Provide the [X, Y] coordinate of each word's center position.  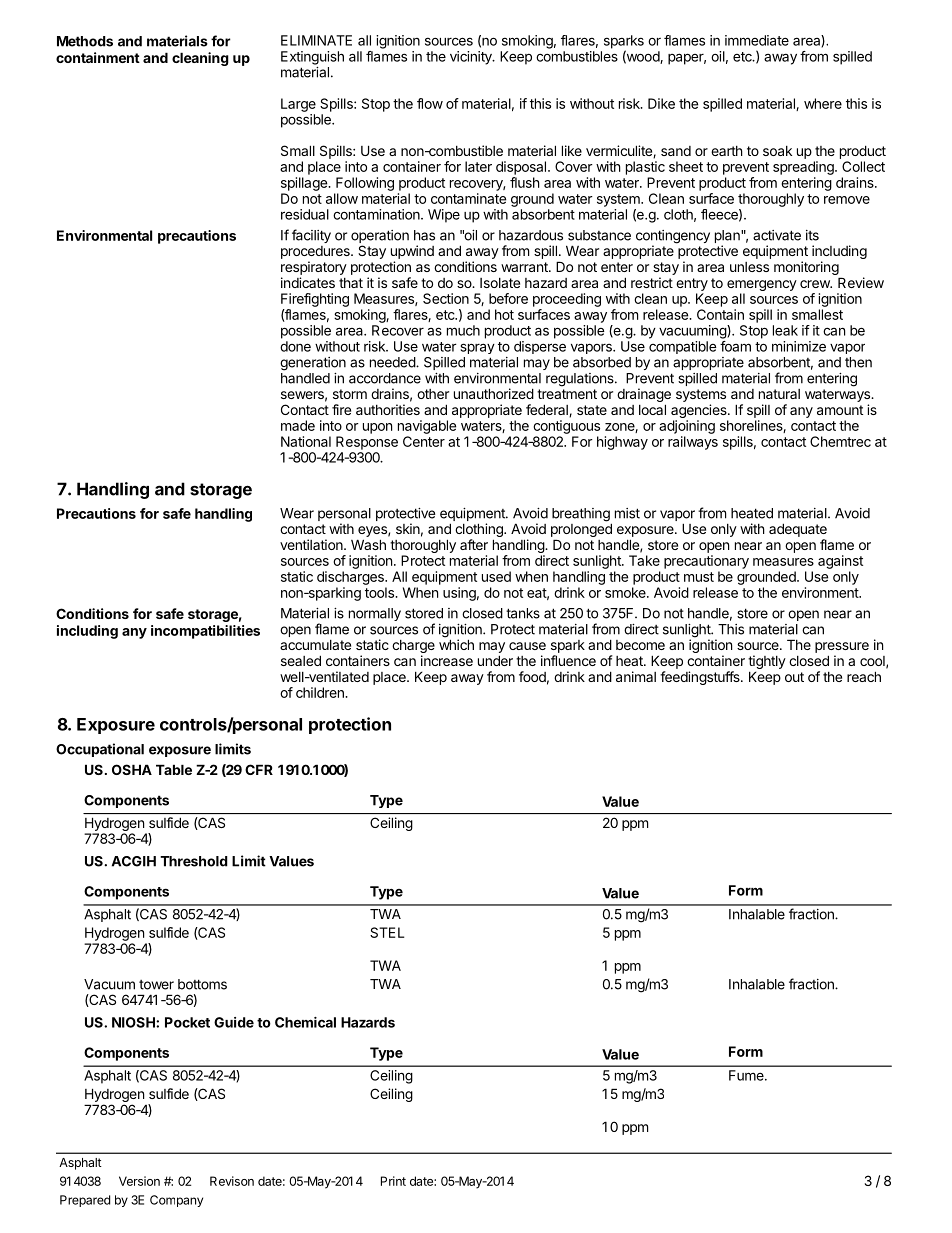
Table [174, 769]
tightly [767, 663]
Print [393, 1181]
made [298, 425]
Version [139, 1181]
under [495, 660]
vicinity [472, 58]
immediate [757, 40]
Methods [85, 41]
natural [779, 394]
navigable [427, 427]
